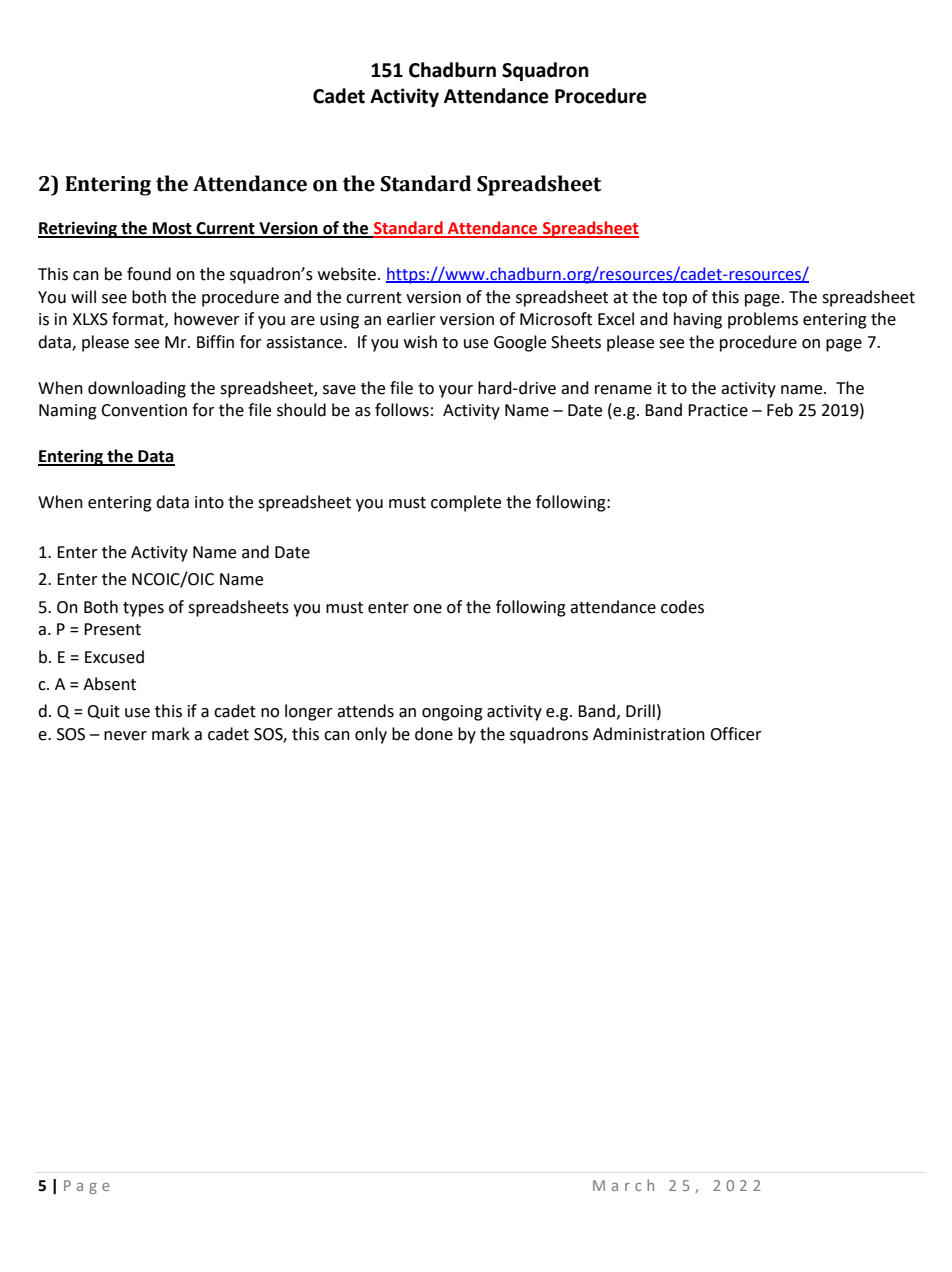 This screenshot has width=952, height=1272. Describe the element at coordinates (172, 229) in the screenshot. I see `Most` at that location.
